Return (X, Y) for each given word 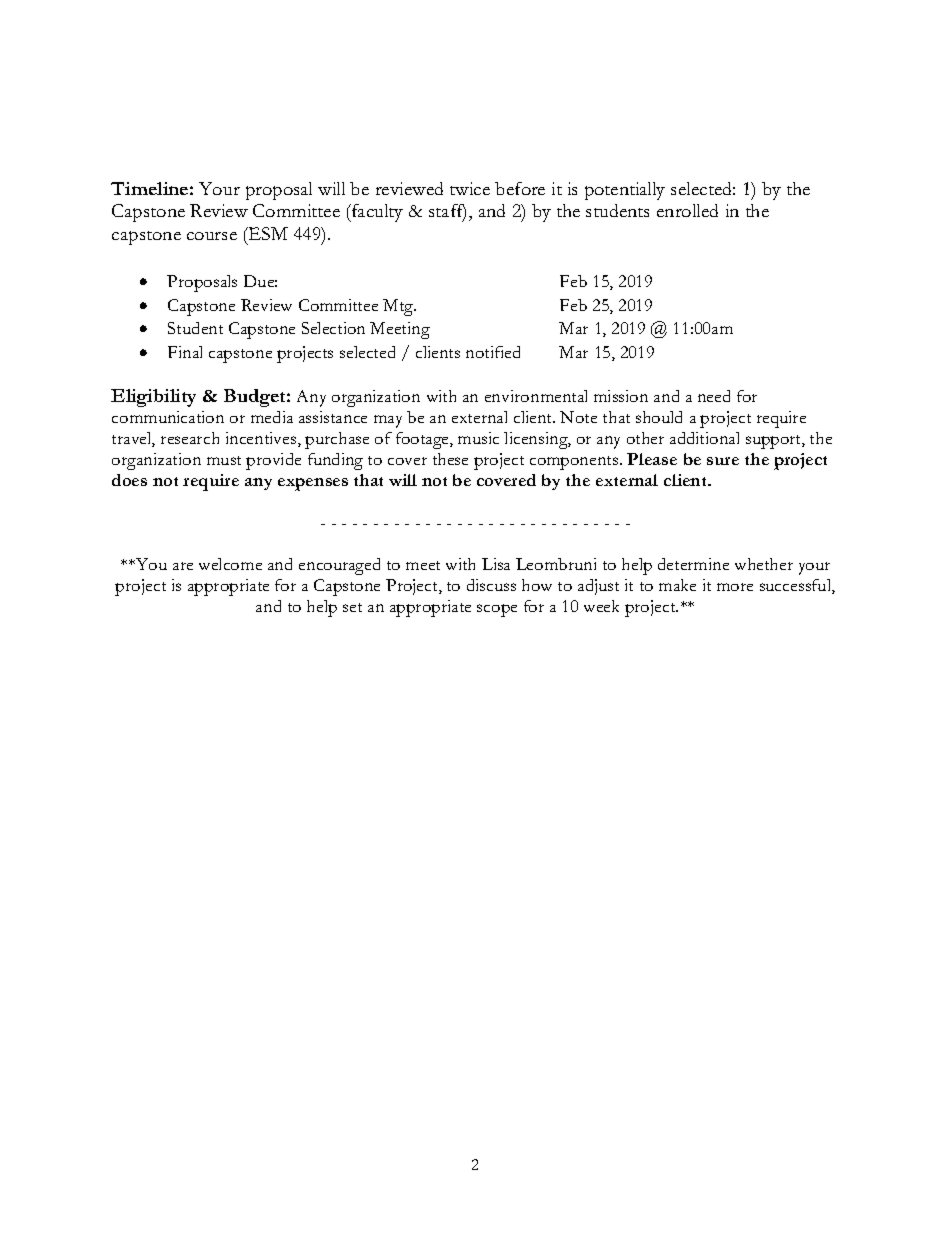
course (212, 236)
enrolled (687, 210)
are (183, 566)
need (714, 396)
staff (447, 212)
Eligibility (153, 398)
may (388, 421)
